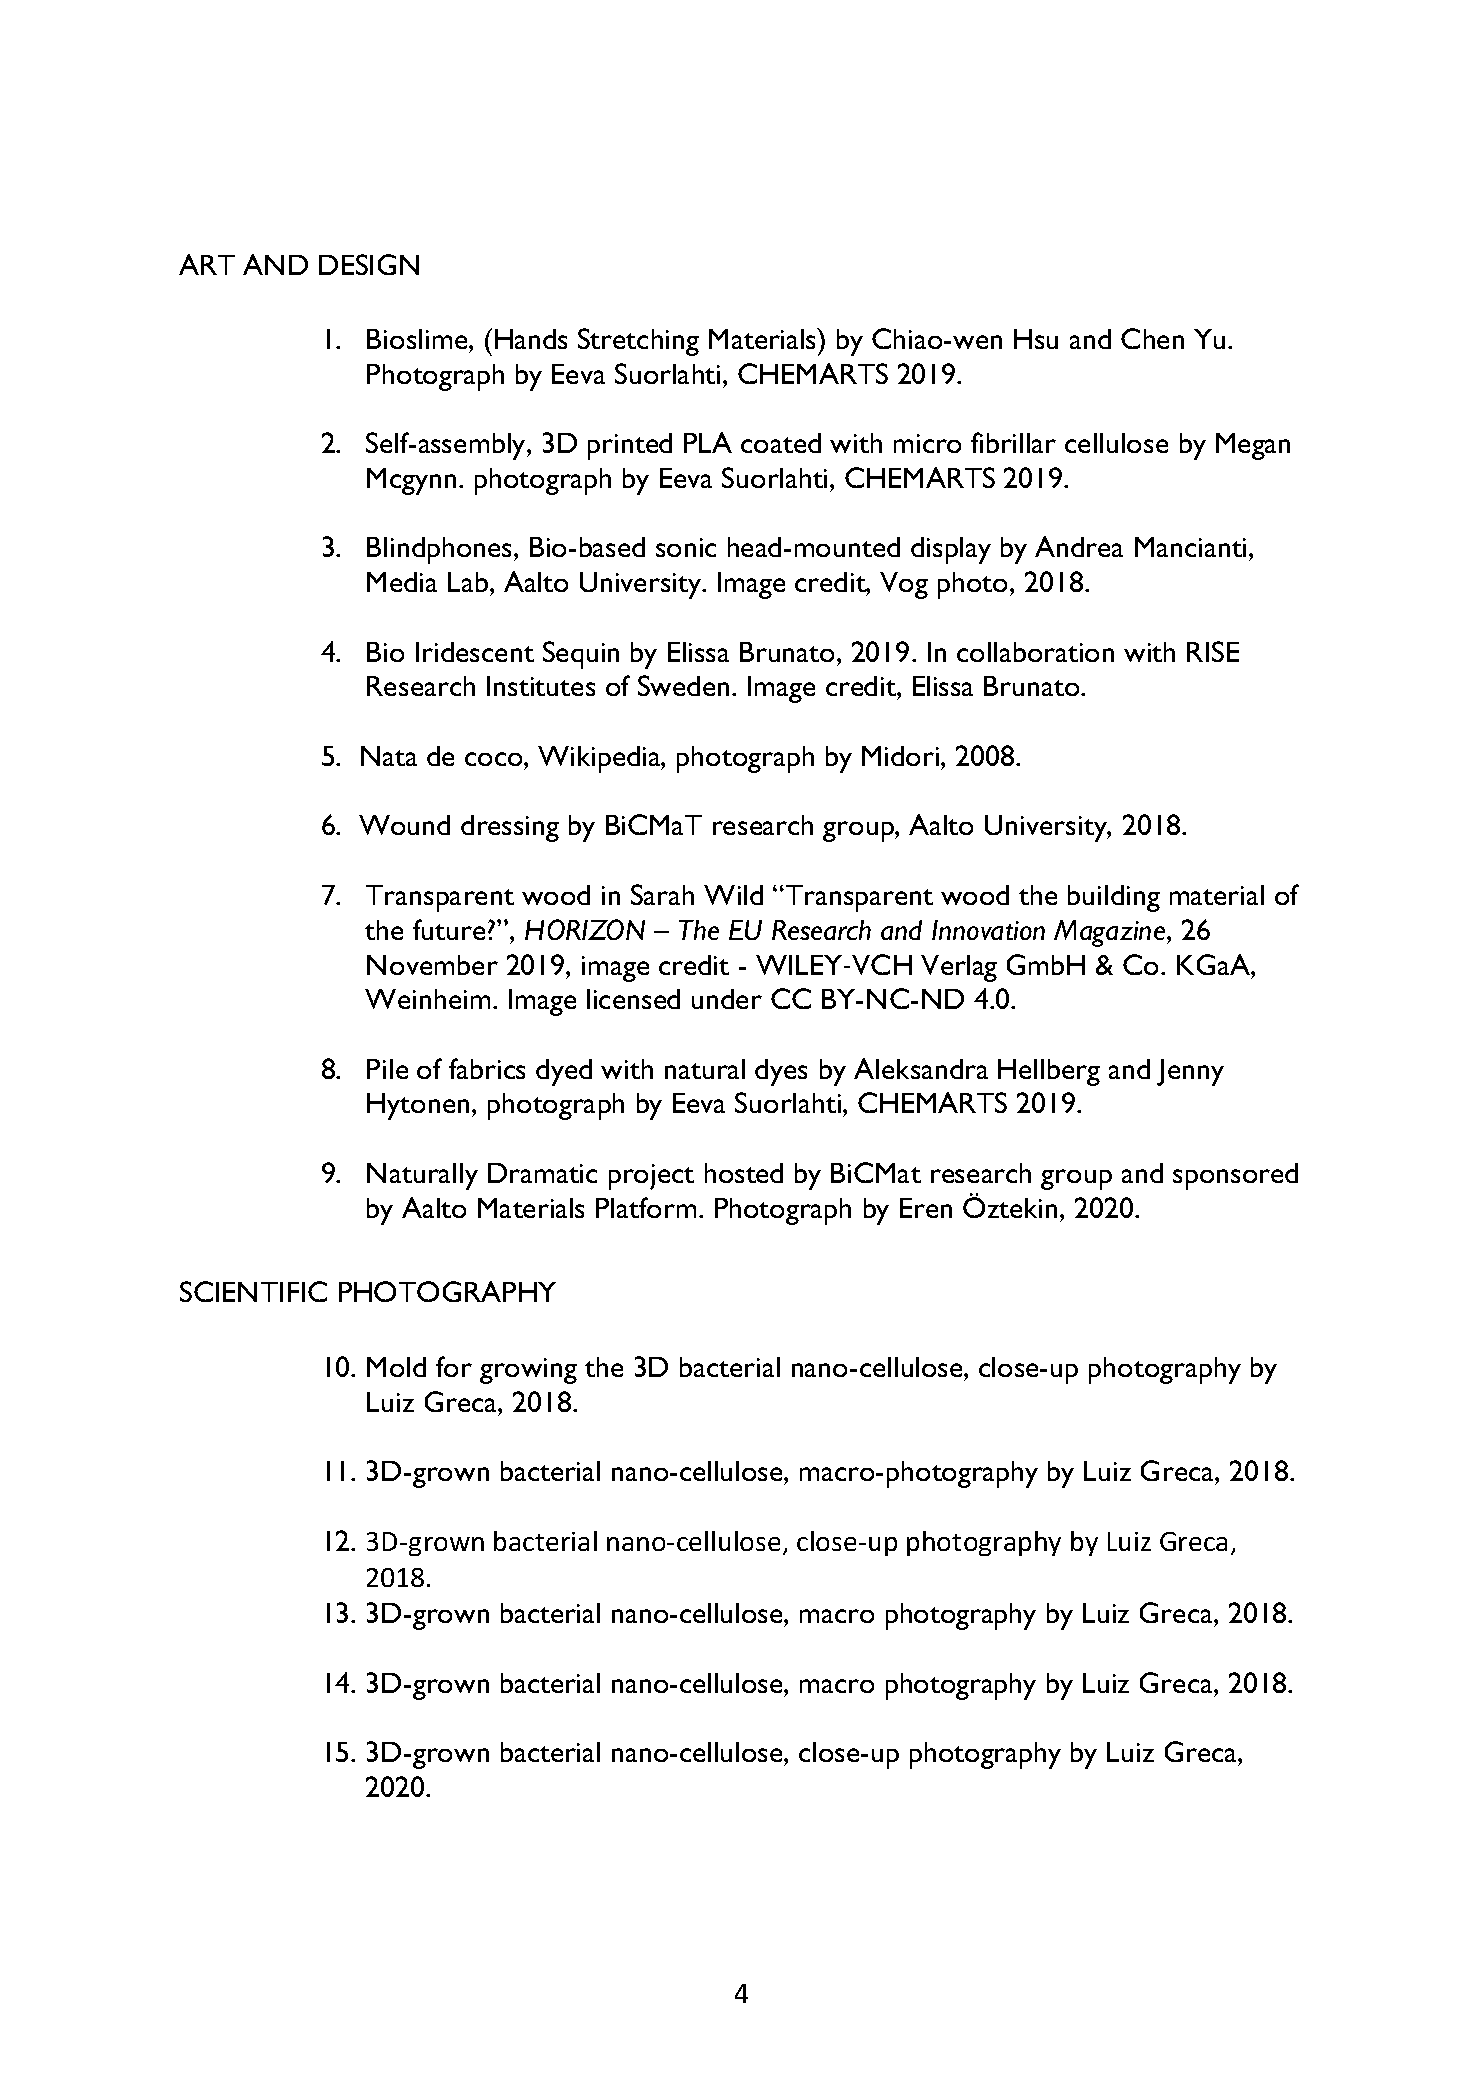  What do you see at coordinates (427, 999) in the page?
I see `Weinheim` at bounding box center [427, 999].
